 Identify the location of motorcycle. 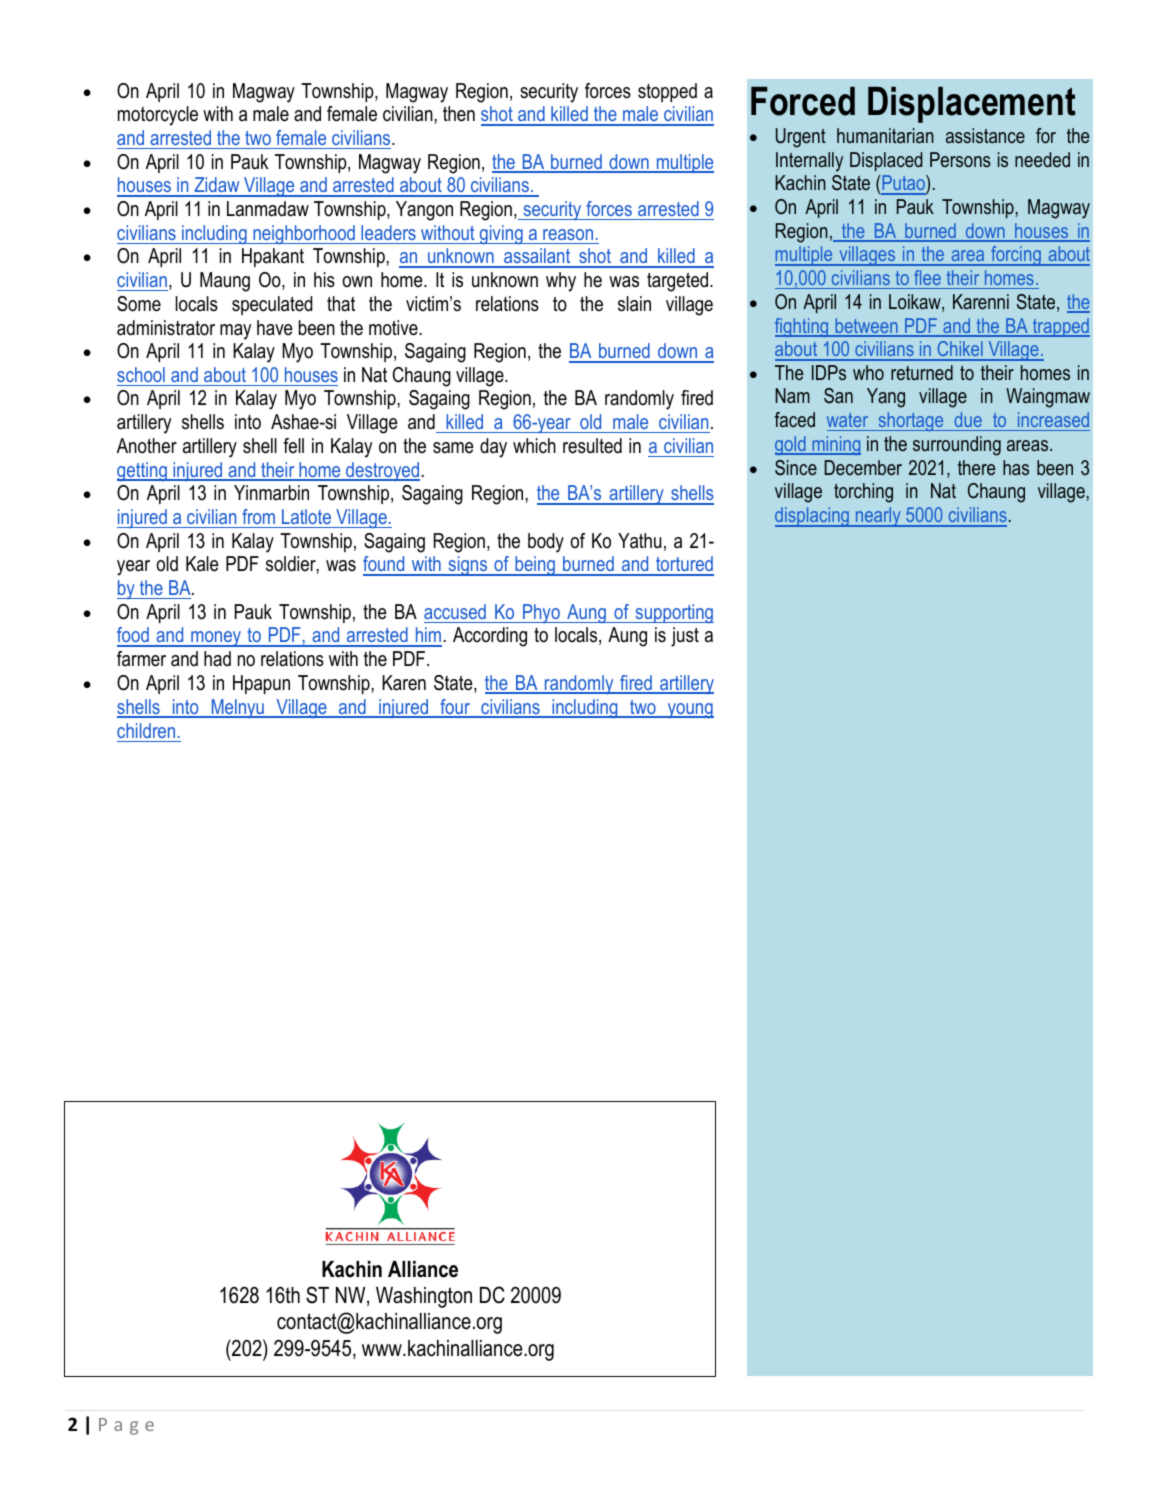
(158, 116).
